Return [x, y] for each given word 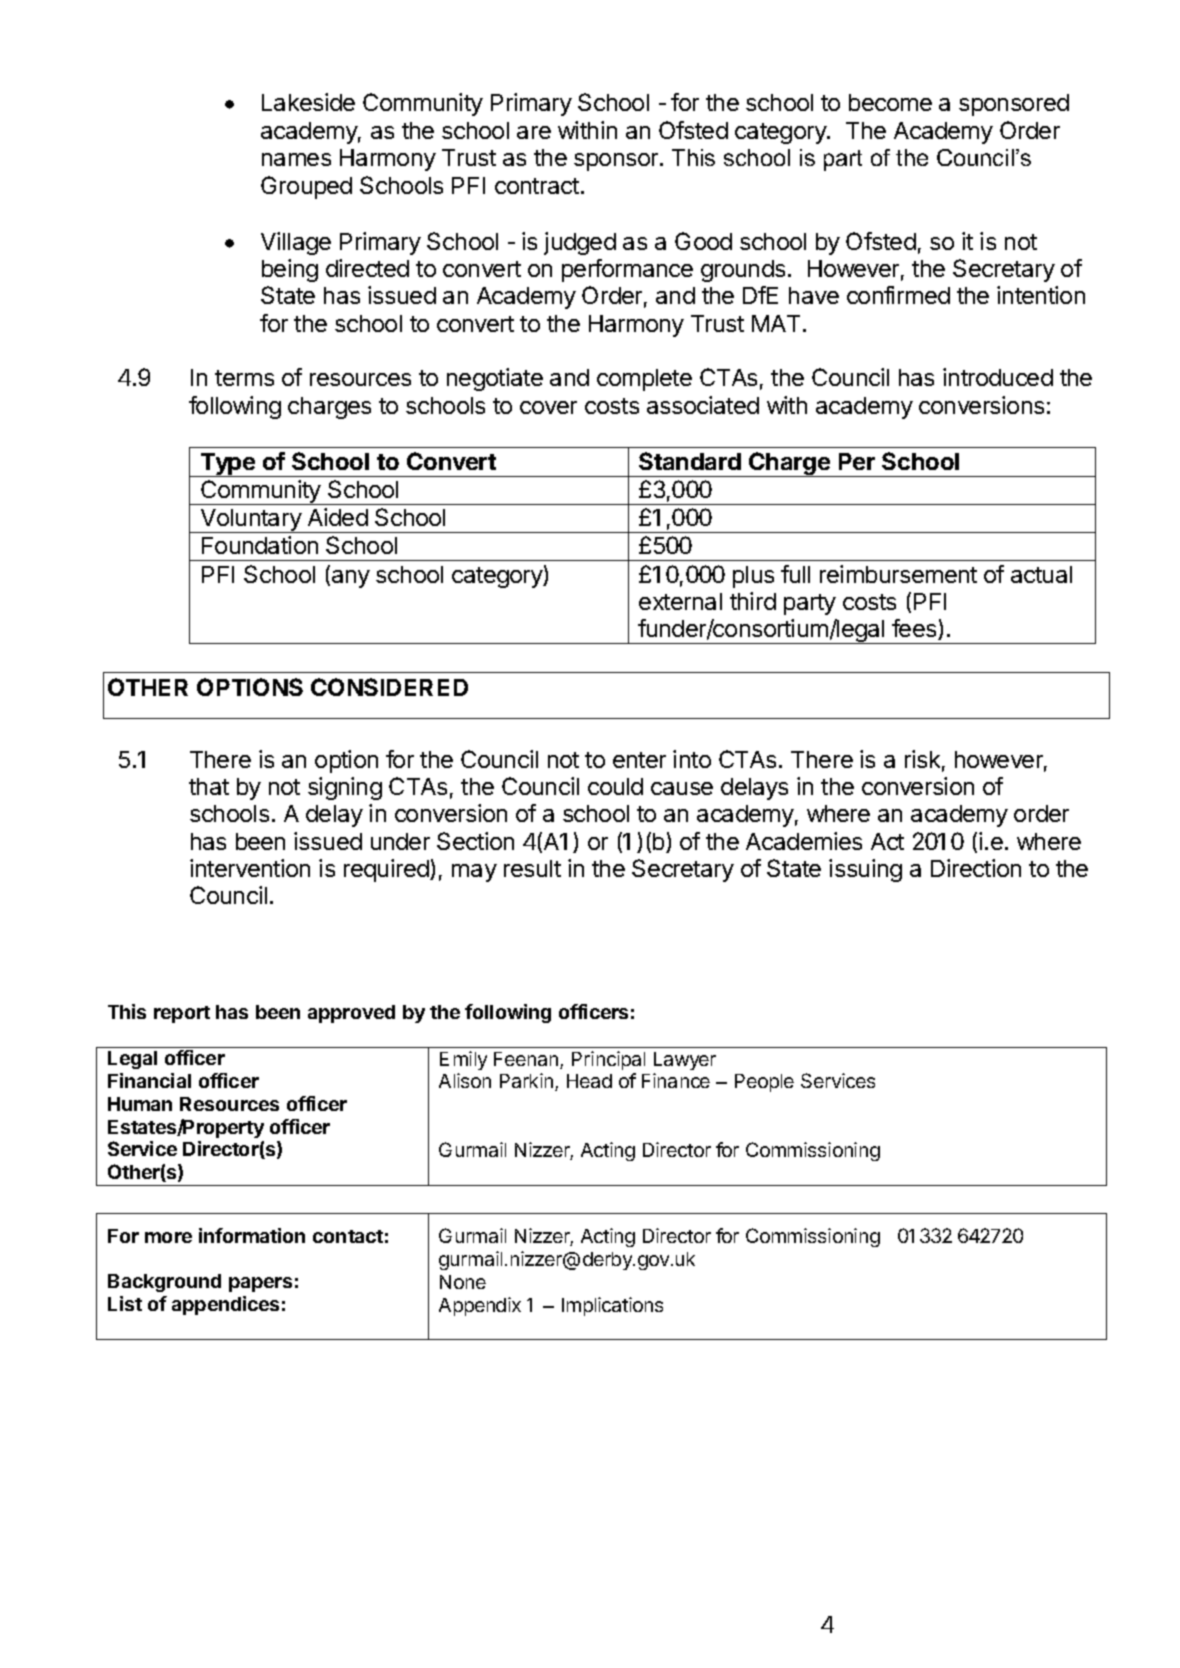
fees [915, 629]
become [890, 102]
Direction [976, 868]
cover [548, 407]
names [296, 159]
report [182, 1014]
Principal [608, 1060]
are [534, 132]
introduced [998, 377]
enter [639, 760]
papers [260, 1284]
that [209, 786]
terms [244, 378]
